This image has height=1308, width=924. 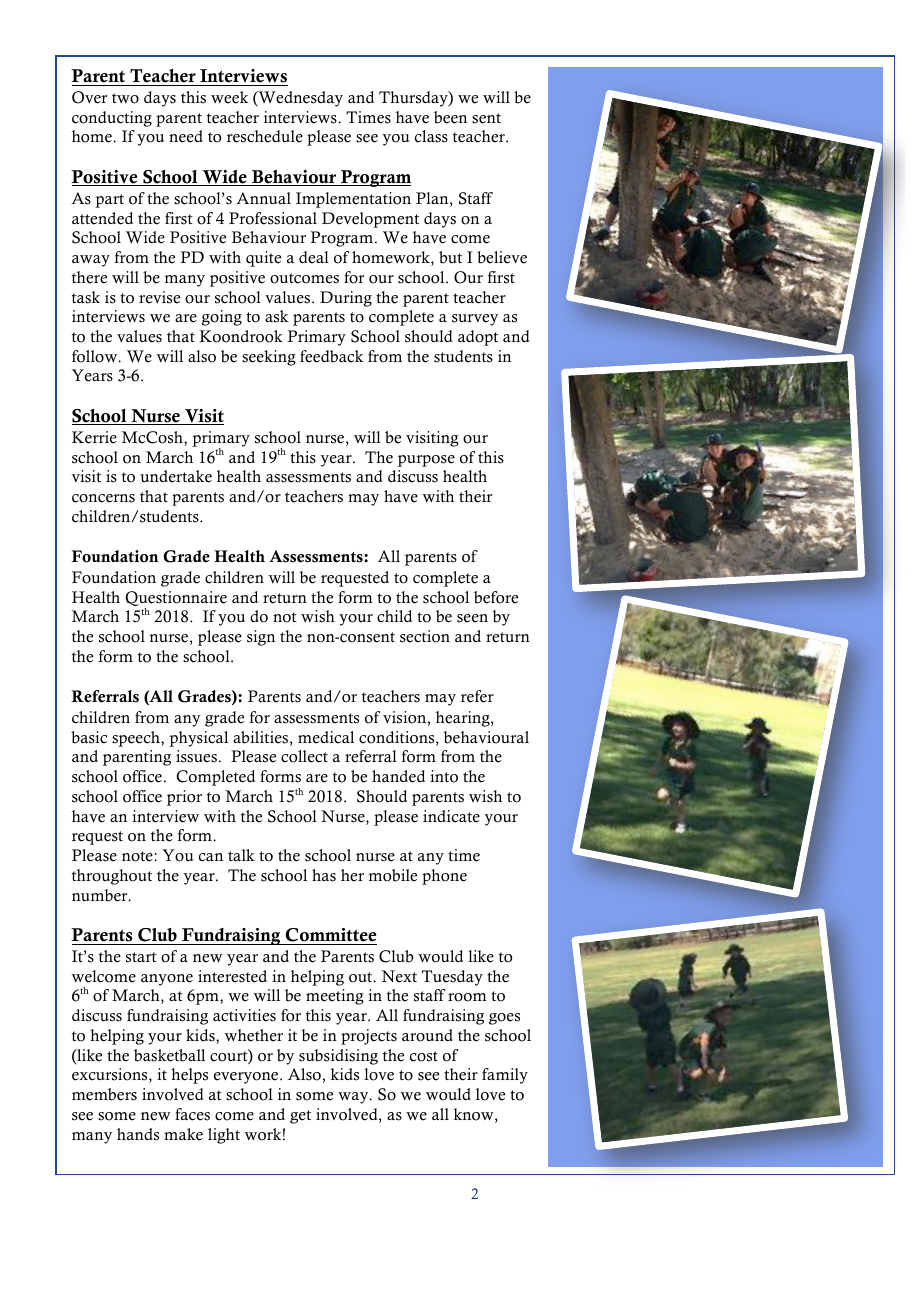 I want to click on conducting, so click(x=112, y=119).
